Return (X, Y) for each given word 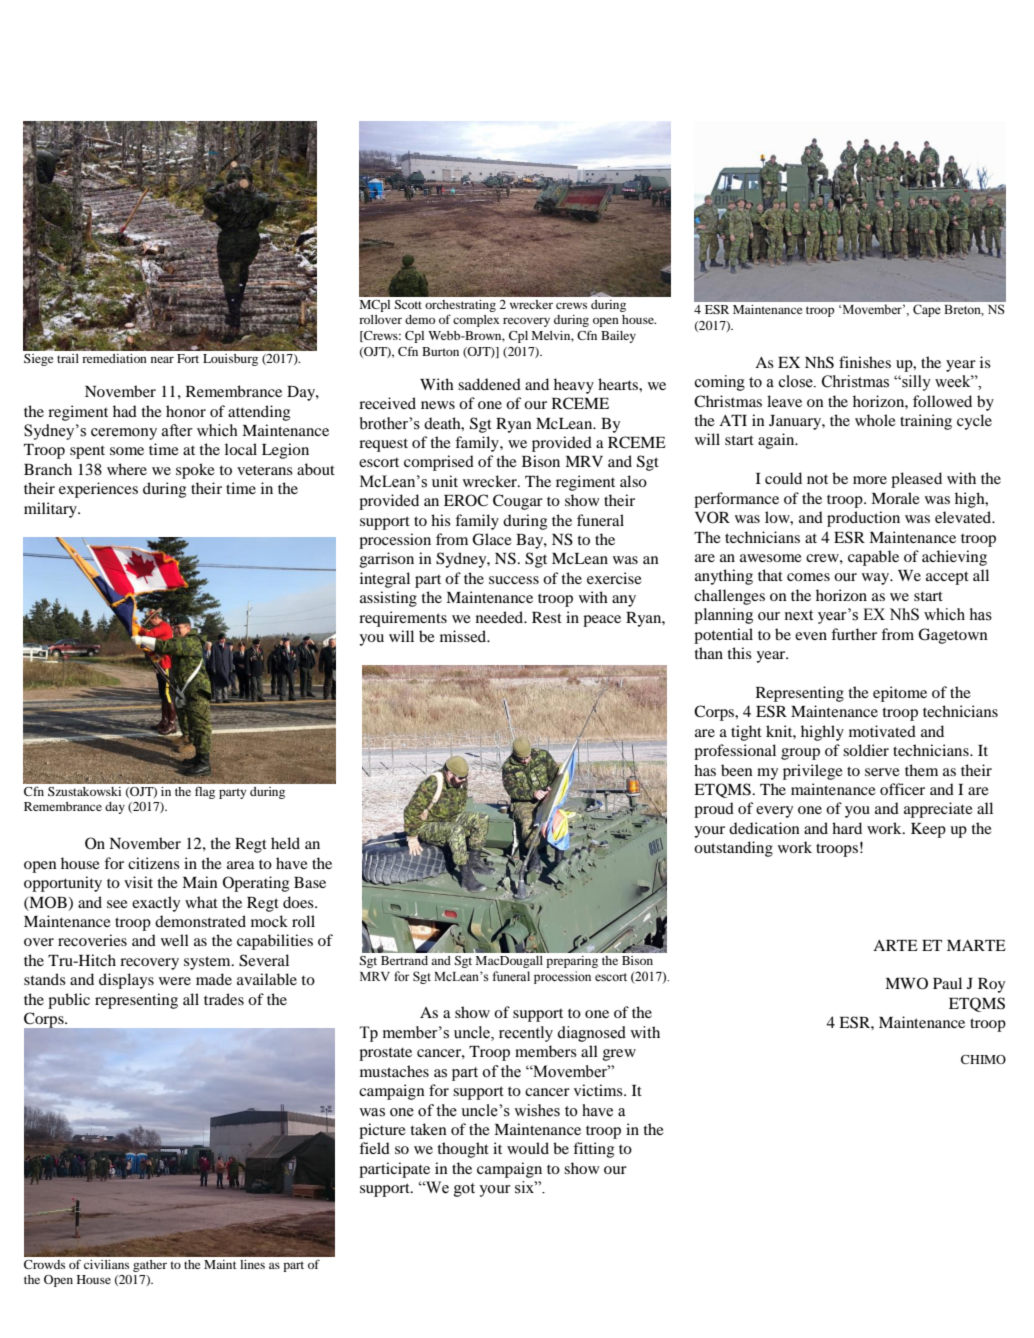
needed (501, 617)
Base (310, 882)
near (162, 359)
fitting (593, 1150)
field (374, 1148)
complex (476, 321)
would (528, 1148)
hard (847, 828)
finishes (865, 362)
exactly (156, 904)
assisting (388, 599)
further (854, 634)
